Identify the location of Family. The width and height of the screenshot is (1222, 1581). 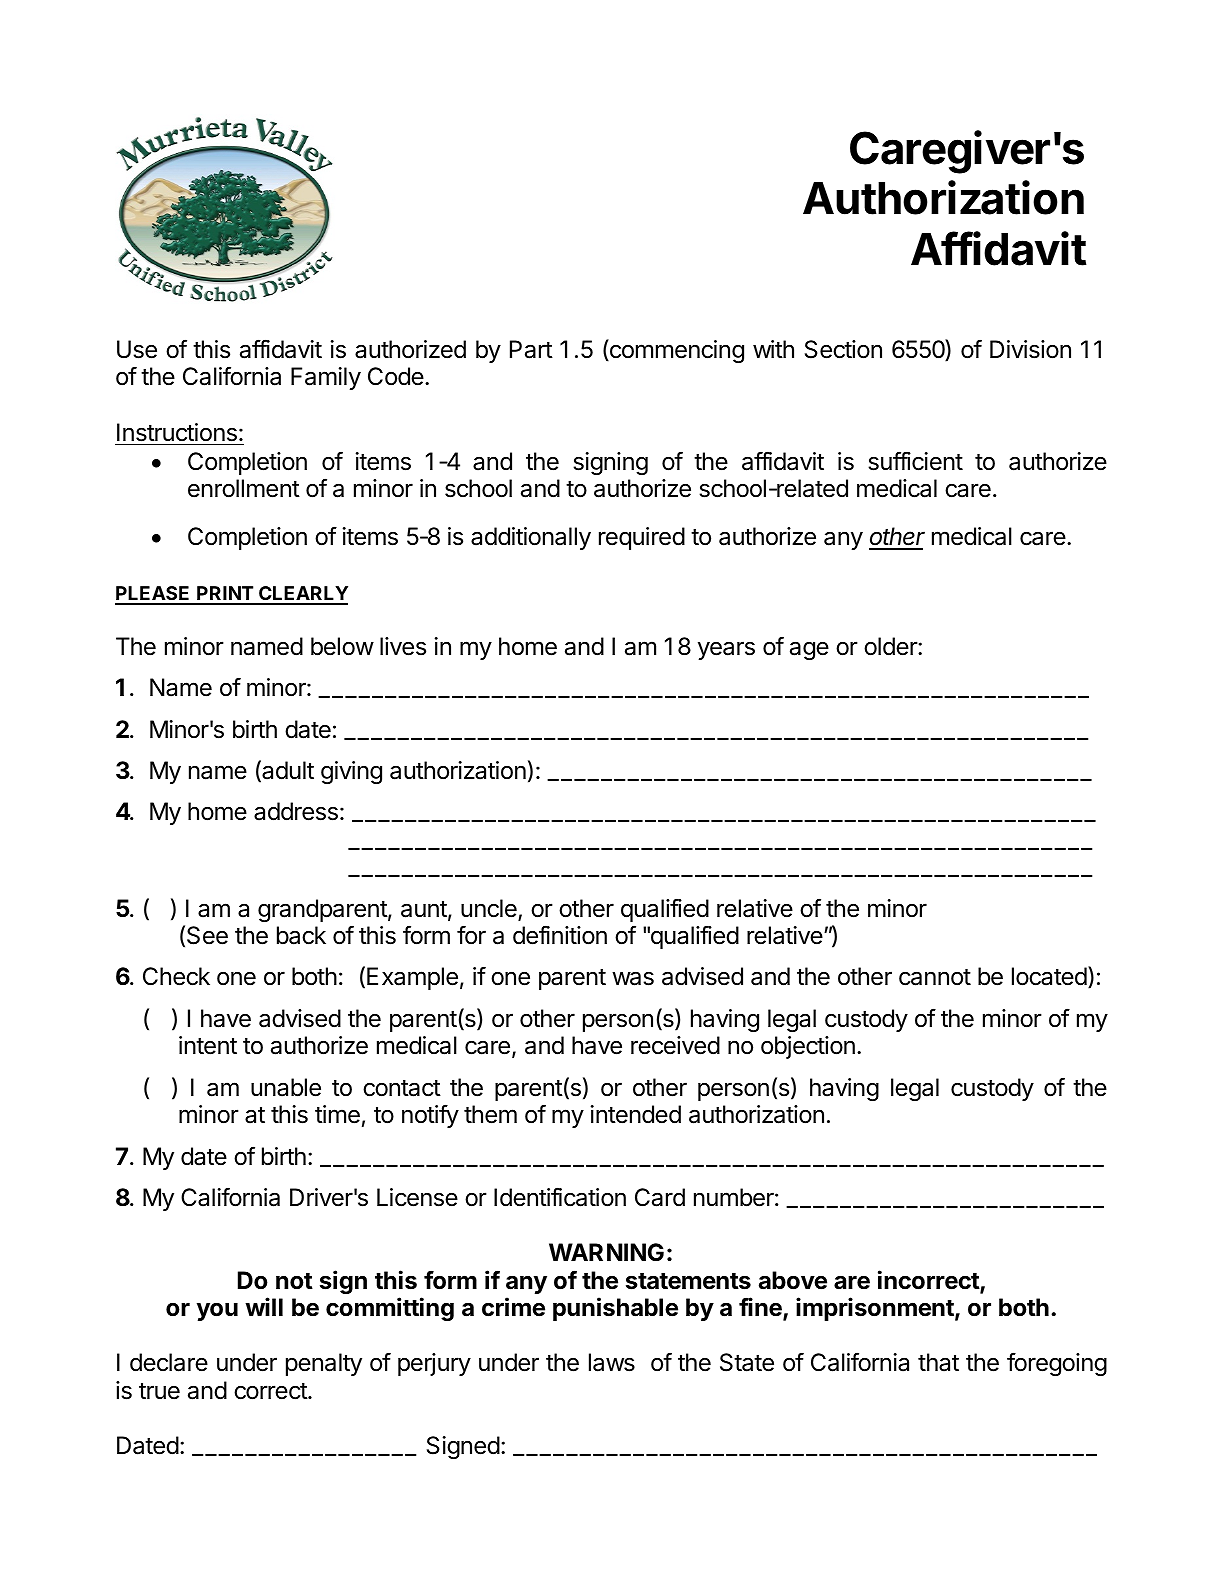
(326, 378).
